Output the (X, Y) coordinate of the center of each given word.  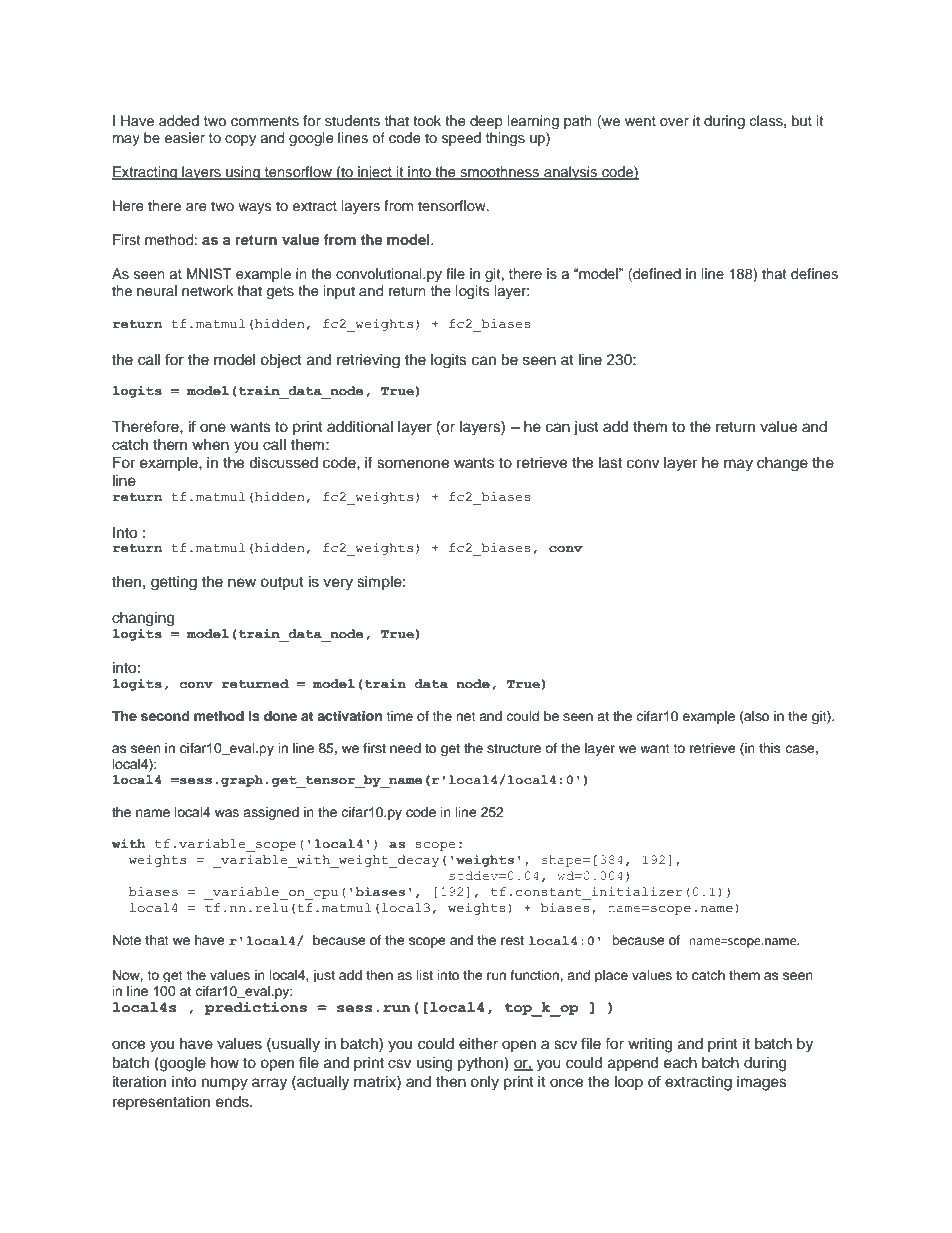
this (770, 748)
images (762, 1083)
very (338, 584)
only (484, 1083)
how (225, 1063)
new (242, 583)
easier (185, 137)
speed (461, 139)
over (674, 122)
